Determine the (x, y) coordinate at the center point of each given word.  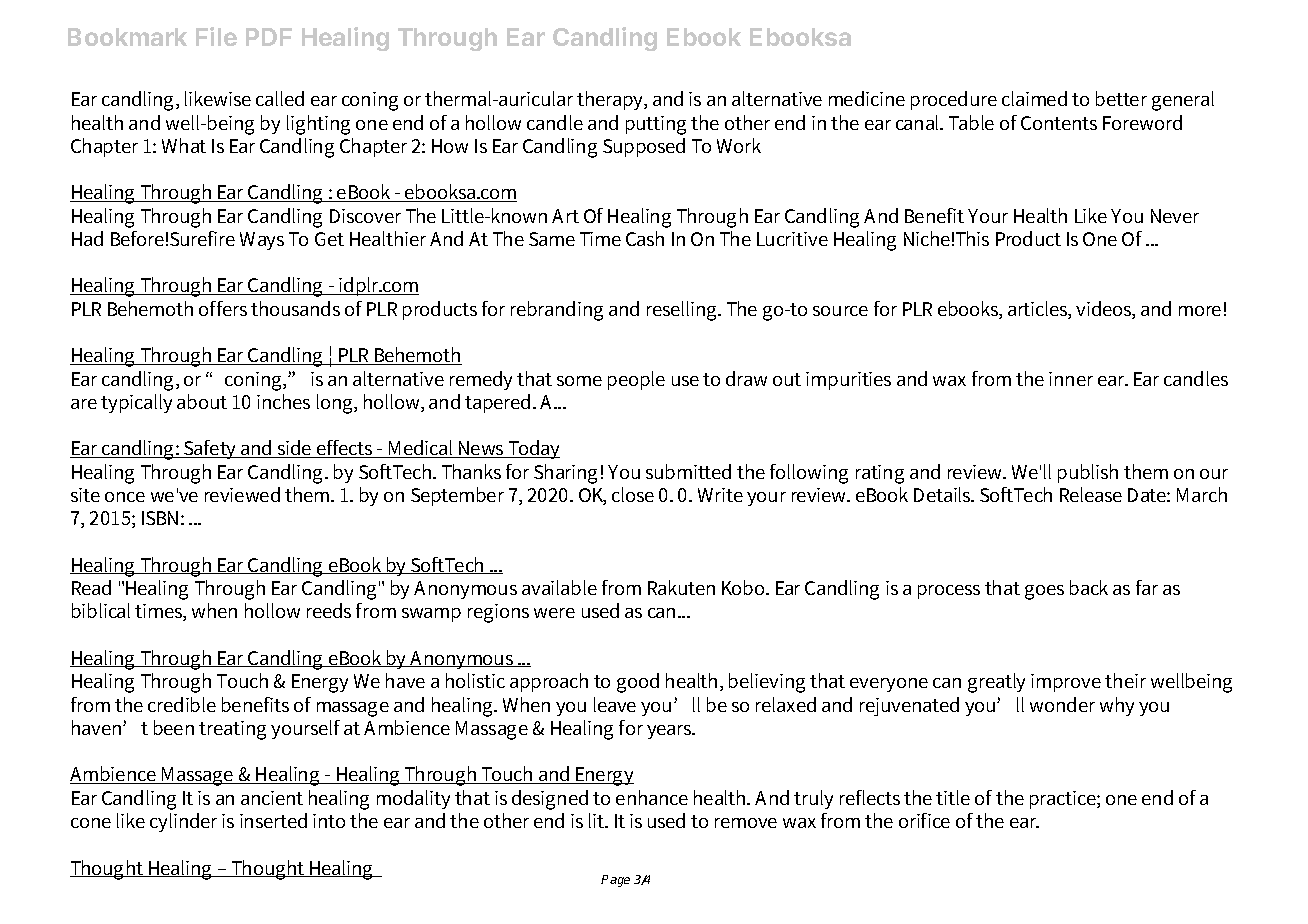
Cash (645, 238)
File (216, 36)
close (633, 494)
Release (1091, 494)
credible (182, 704)
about (202, 401)
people (636, 380)
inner (1071, 379)
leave (615, 704)
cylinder (183, 822)
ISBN (162, 518)
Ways (262, 241)
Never (1175, 216)
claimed (1034, 98)
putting (656, 125)
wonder (1062, 704)
